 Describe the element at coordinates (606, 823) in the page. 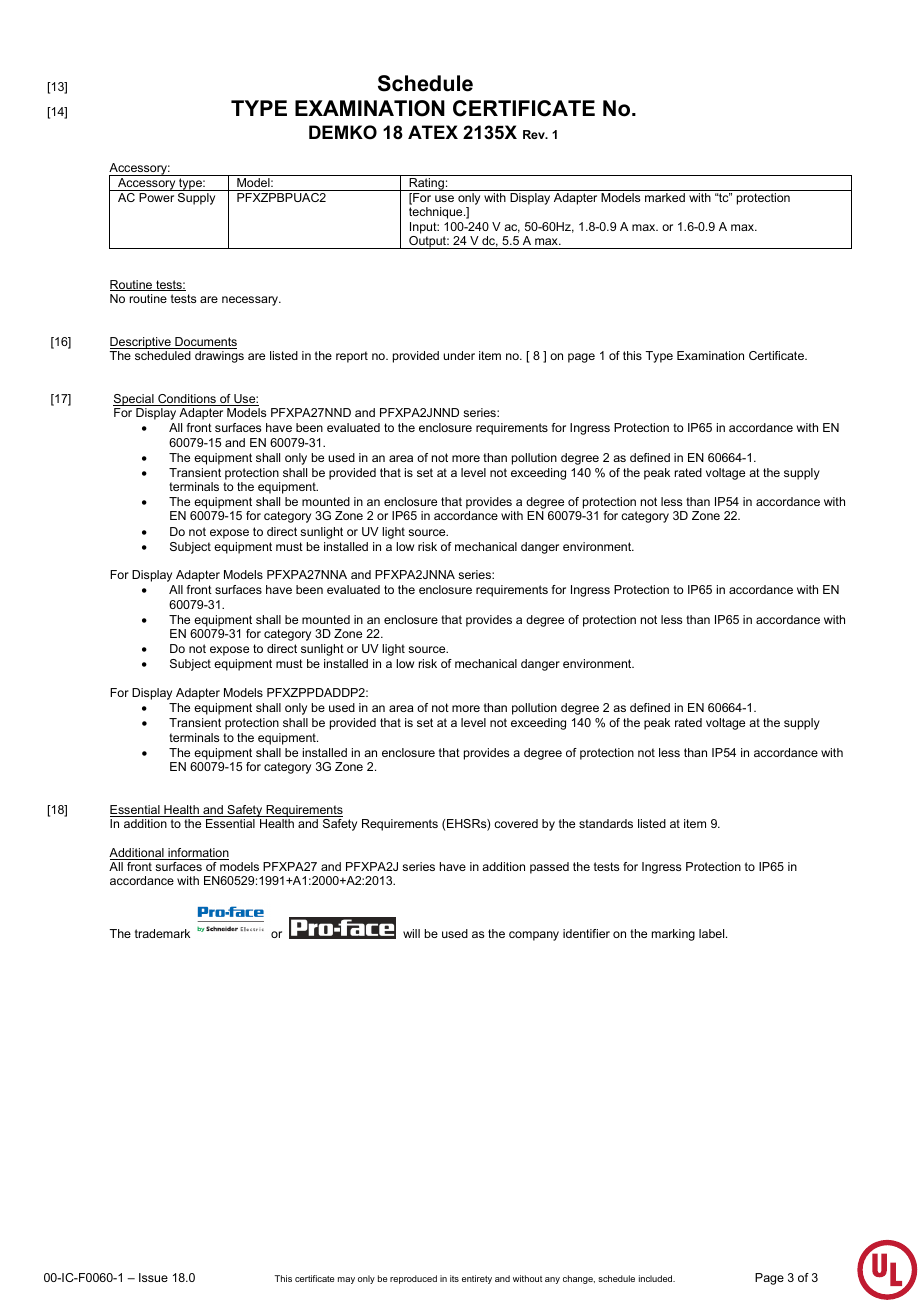

I see `standards` at that location.
